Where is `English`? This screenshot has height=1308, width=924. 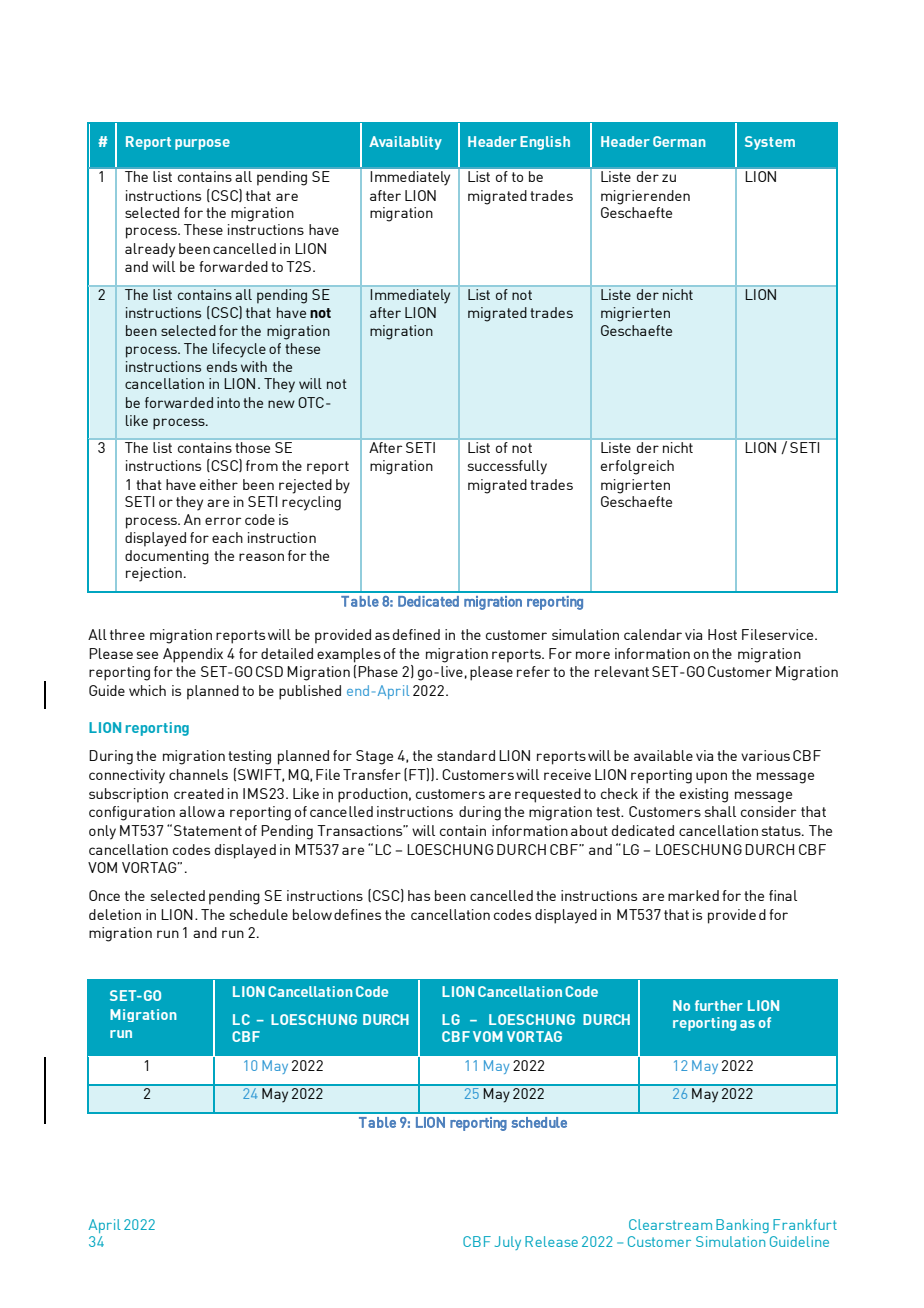
English is located at coordinates (545, 143).
